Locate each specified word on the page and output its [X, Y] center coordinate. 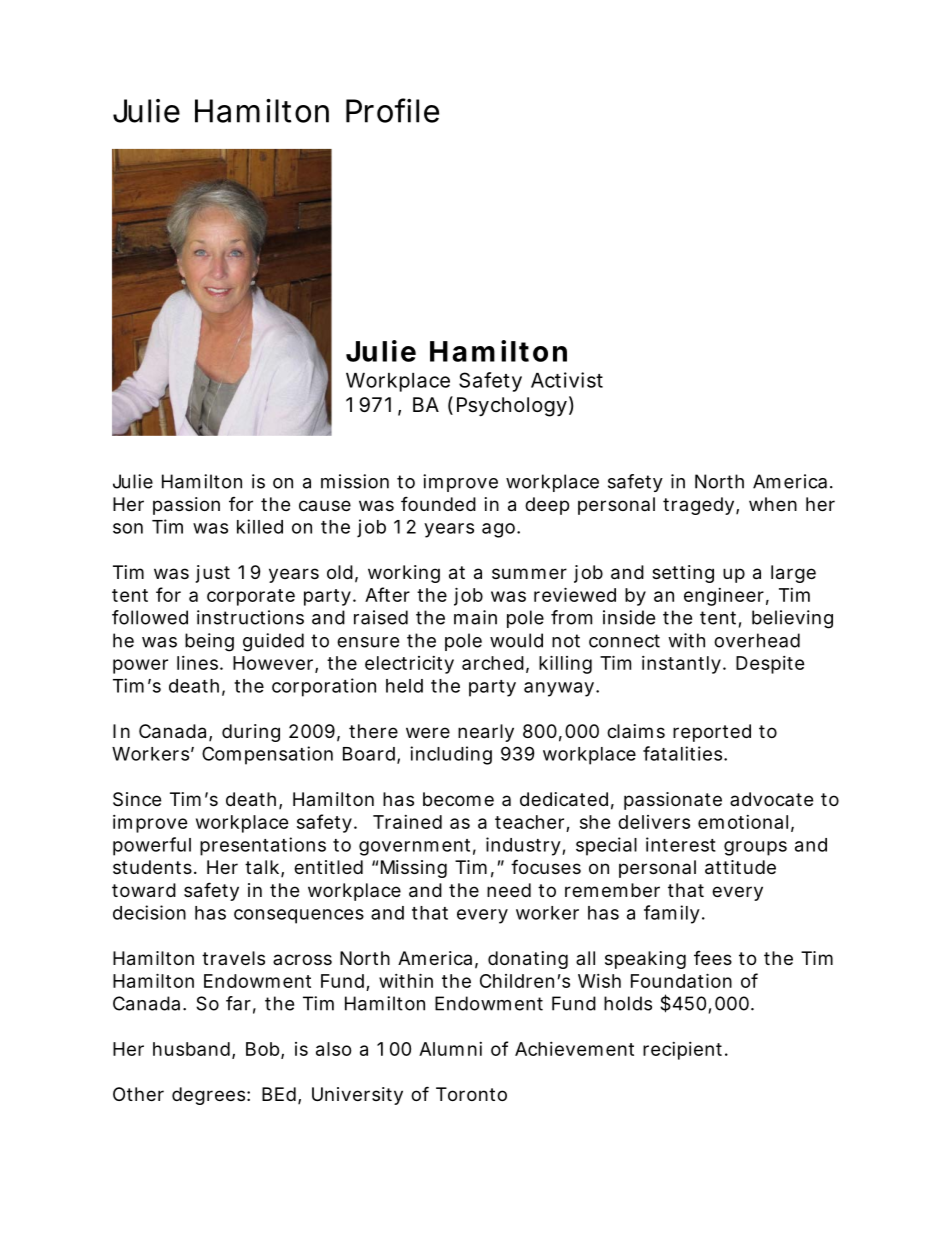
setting [683, 574]
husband [191, 1049]
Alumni [450, 1049]
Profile [392, 110]
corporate [251, 597]
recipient [684, 1051]
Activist [567, 380]
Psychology [512, 407]
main [475, 617]
